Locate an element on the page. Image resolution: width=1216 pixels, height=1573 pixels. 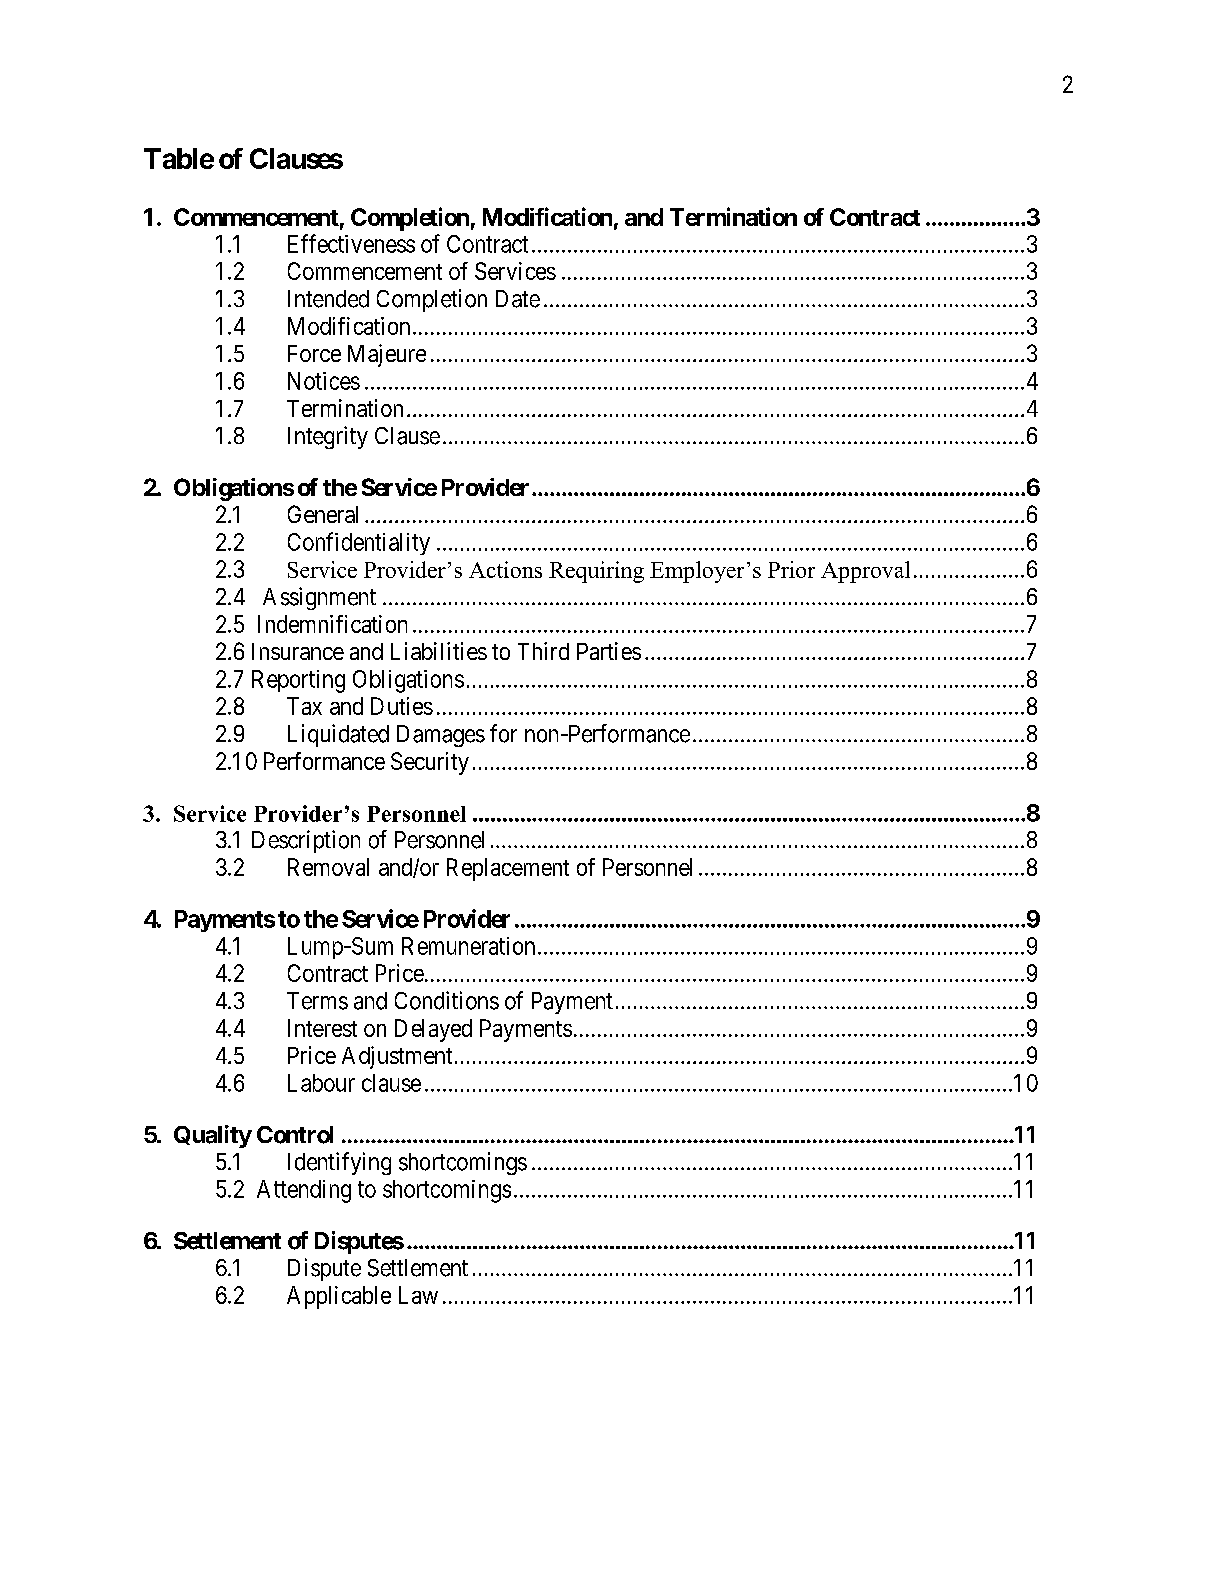
Damages is located at coordinates (441, 736).
